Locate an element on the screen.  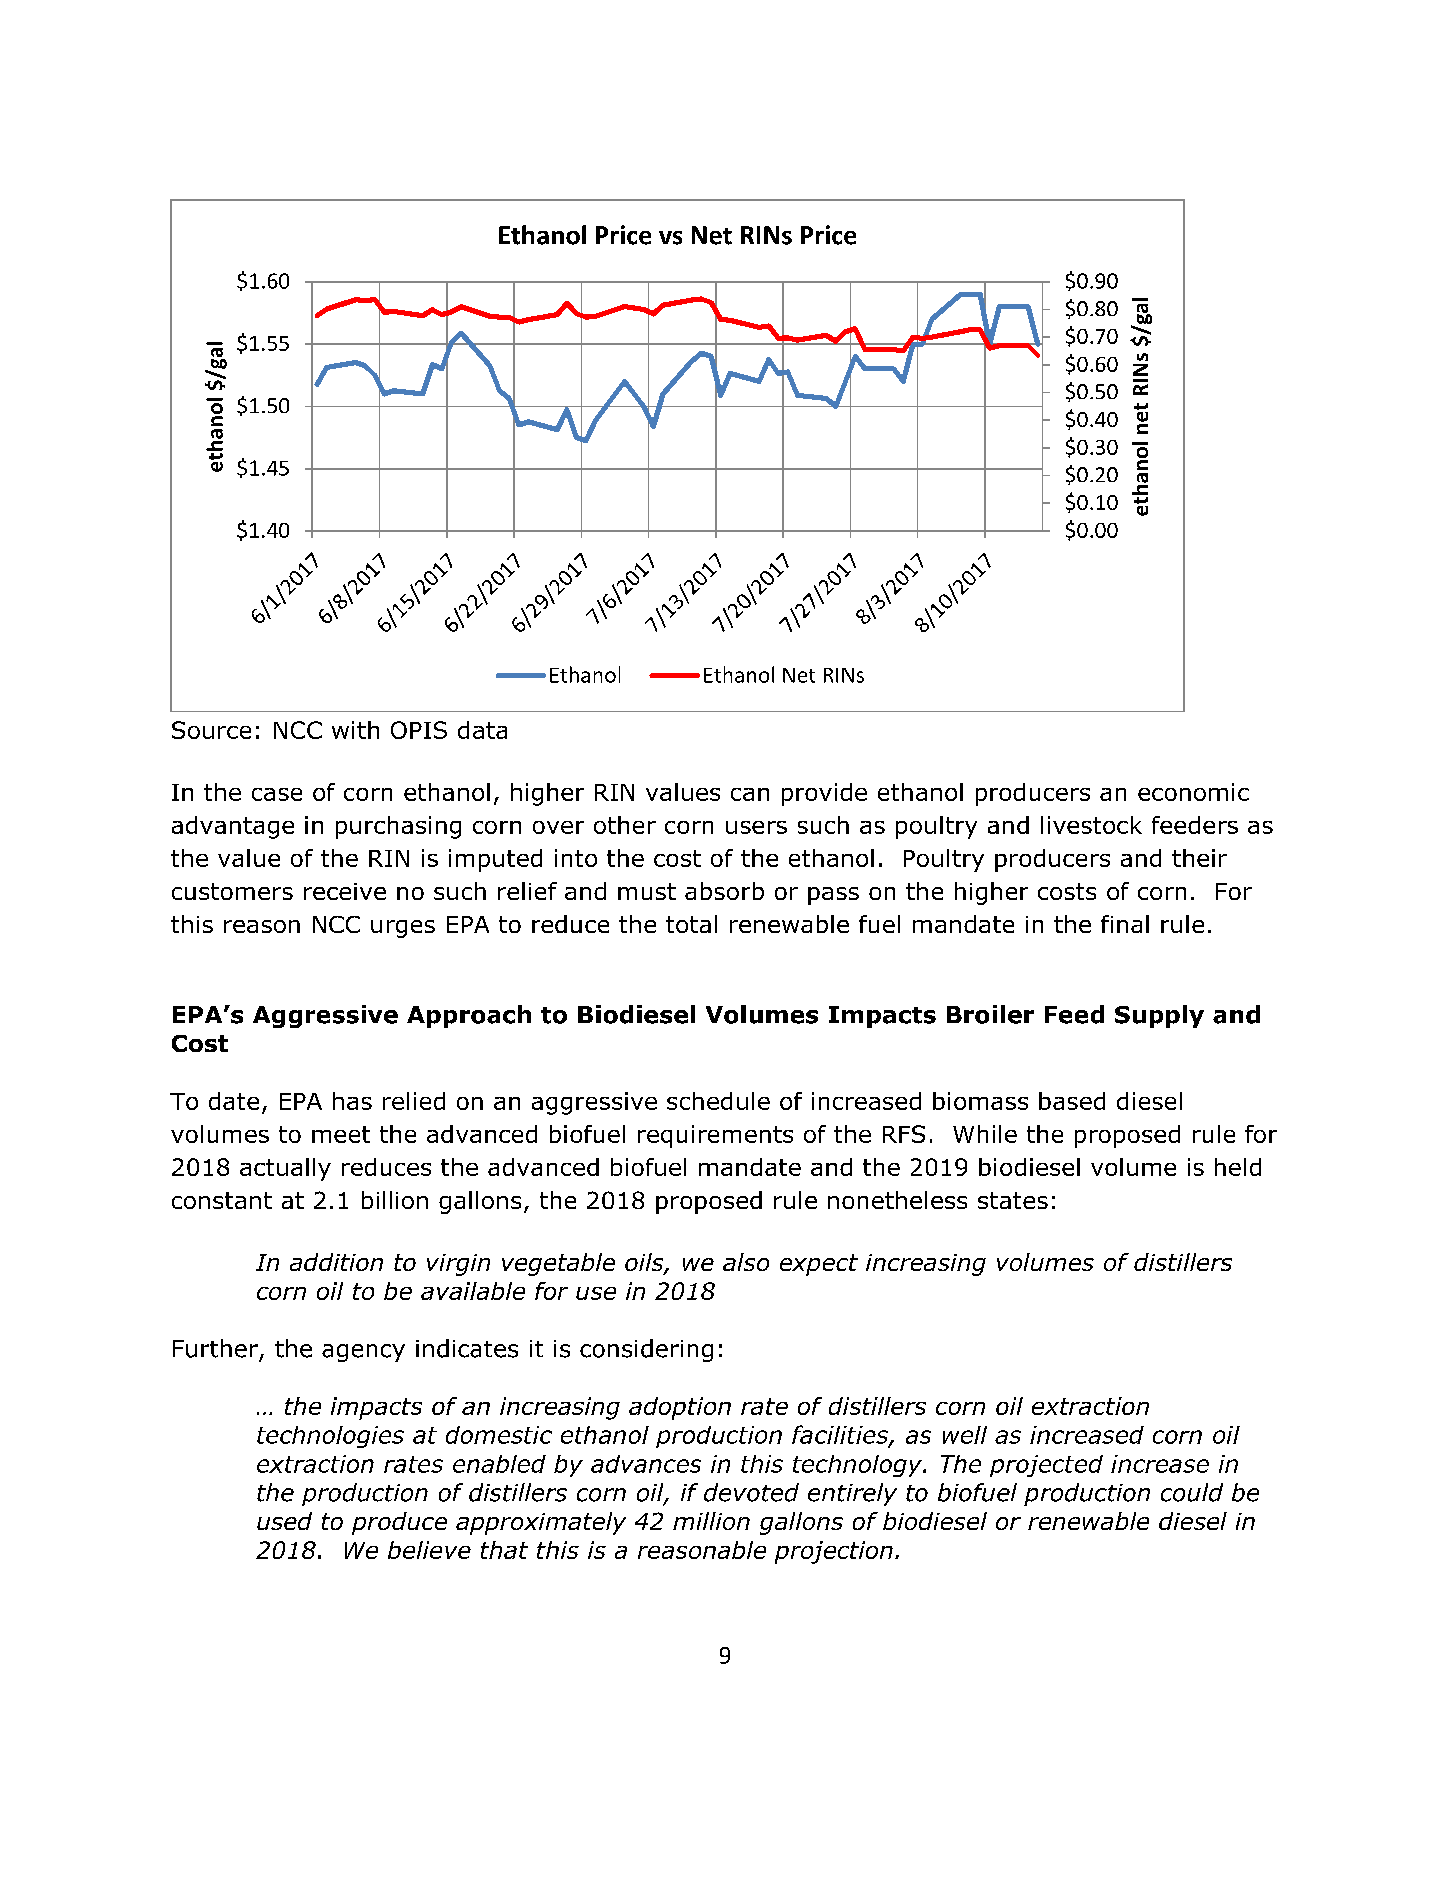
economic is located at coordinates (1193, 792).
